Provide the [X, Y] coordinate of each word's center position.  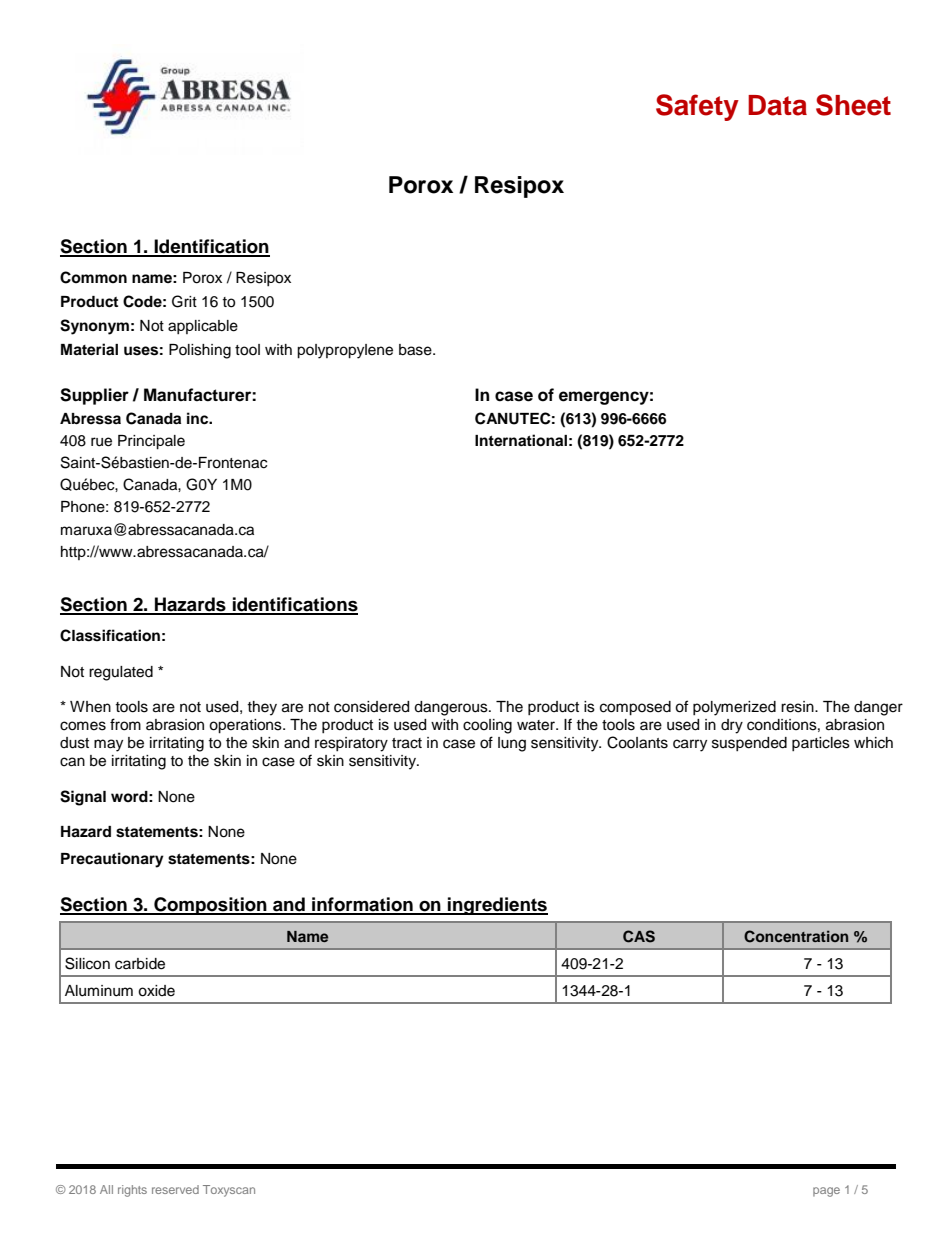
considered [371, 707]
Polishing [200, 351]
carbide [140, 964]
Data [777, 105]
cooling [487, 726]
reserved [175, 1189]
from [125, 724]
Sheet [853, 105]
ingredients [497, 906]
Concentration [796, 936]
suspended [749, 744]
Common [93, 277]
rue [101, 442]
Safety [697, 107]
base [416, 350]
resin [798, 707]
